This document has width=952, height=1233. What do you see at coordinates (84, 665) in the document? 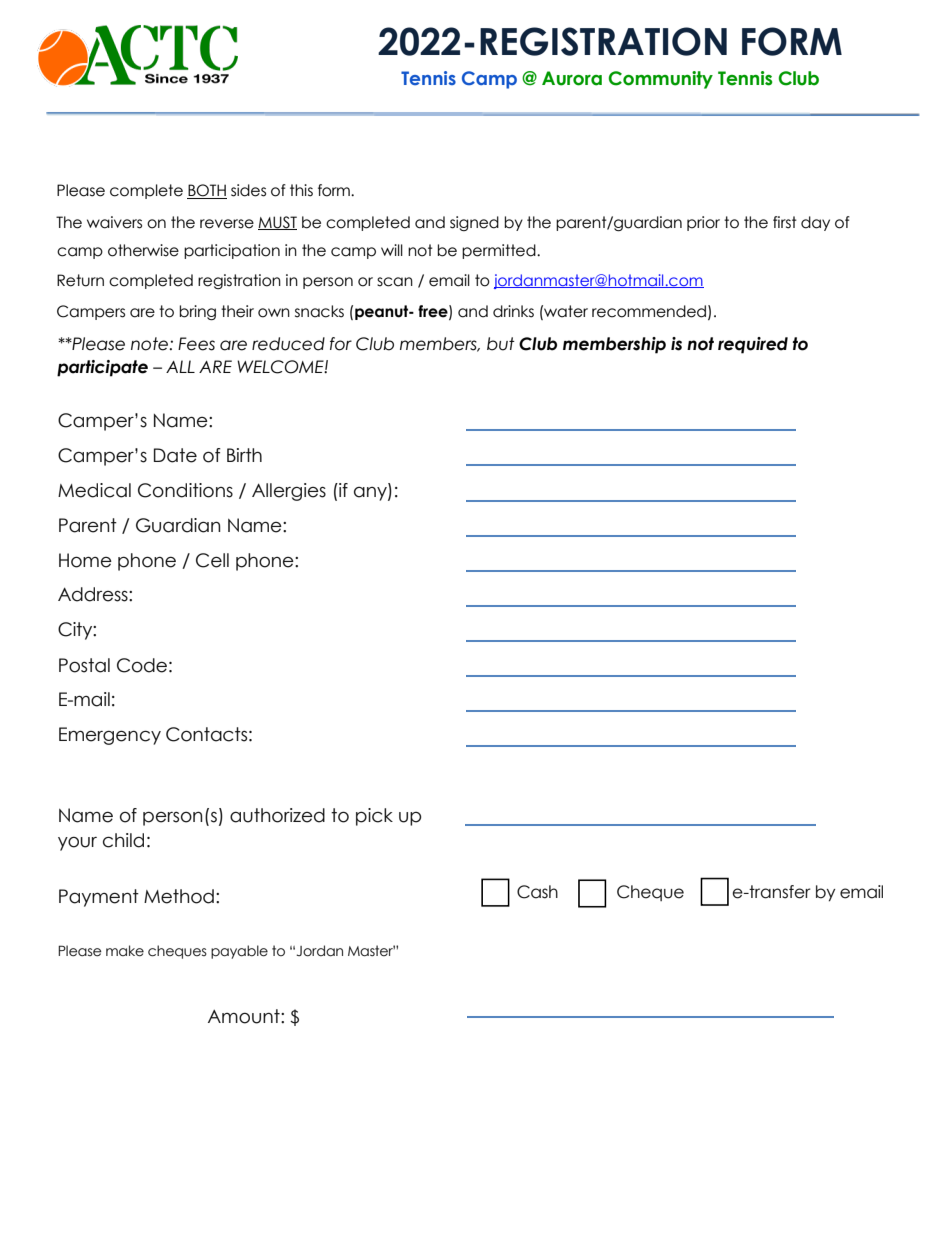
I see `Postal` at bounding box center [84, 665].
